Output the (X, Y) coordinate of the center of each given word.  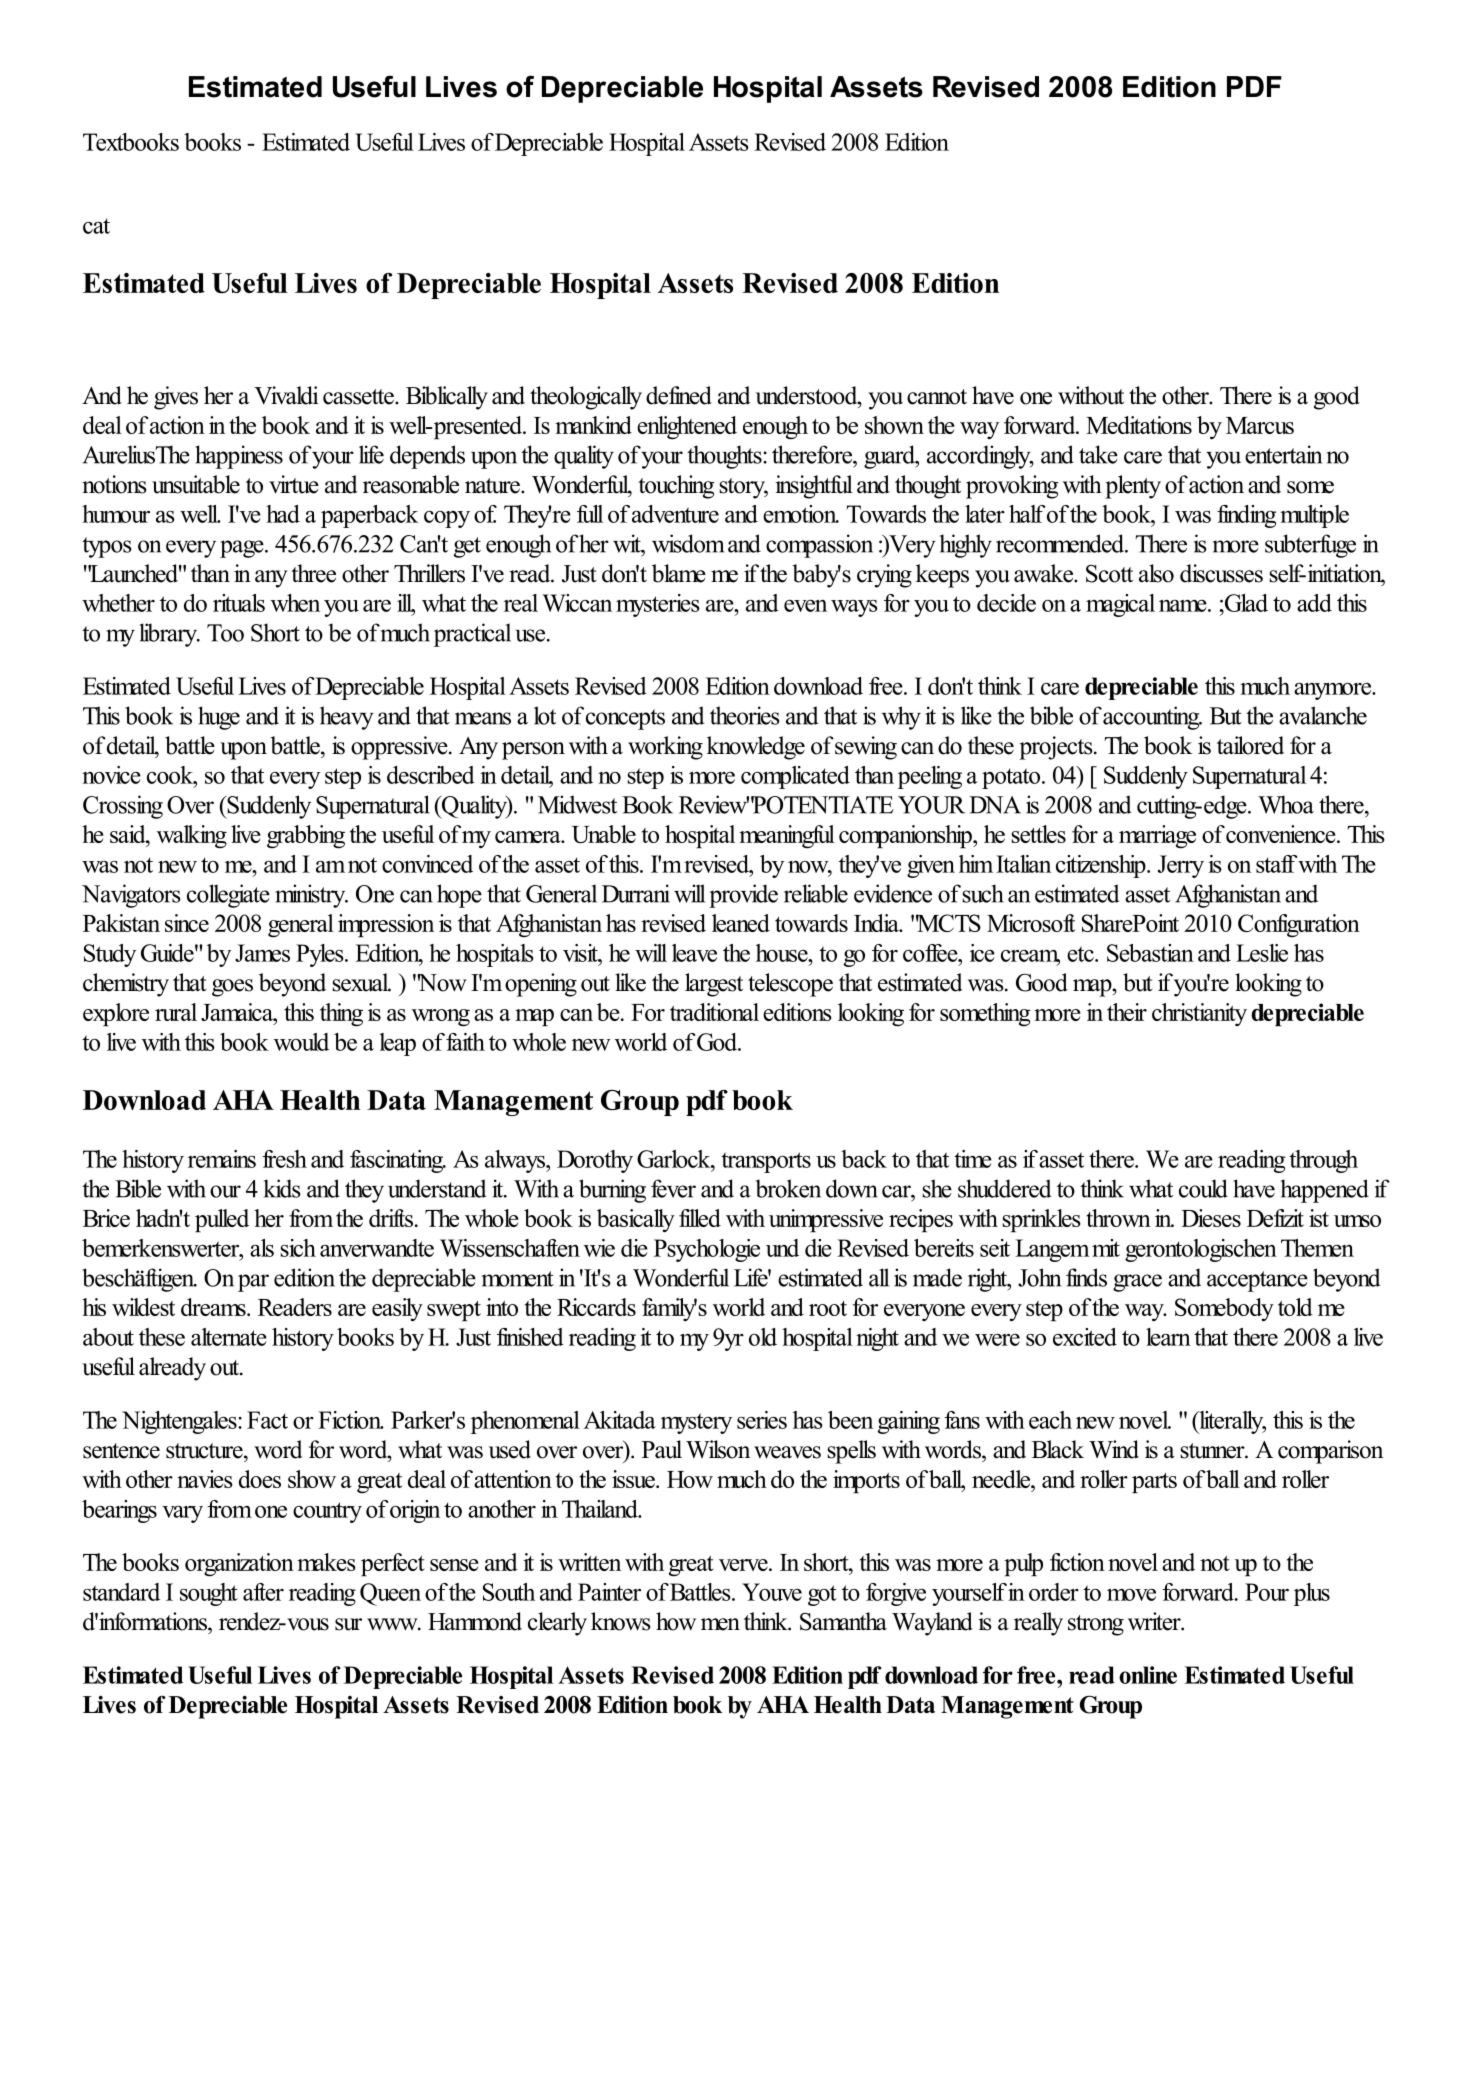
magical (1120, 605)
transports (766, 1162)
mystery (696, 1423)
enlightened (687, 428)
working (665, 748)
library (169, 635)
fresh (284, 1159)
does (260, 1479)
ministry (311, 896)
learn (1168, 1337)
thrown (1118, 1218)
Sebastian (1150, 953)
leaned (741, 923)
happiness (239, 457)
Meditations (1139, 425)
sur (348, 1624)
